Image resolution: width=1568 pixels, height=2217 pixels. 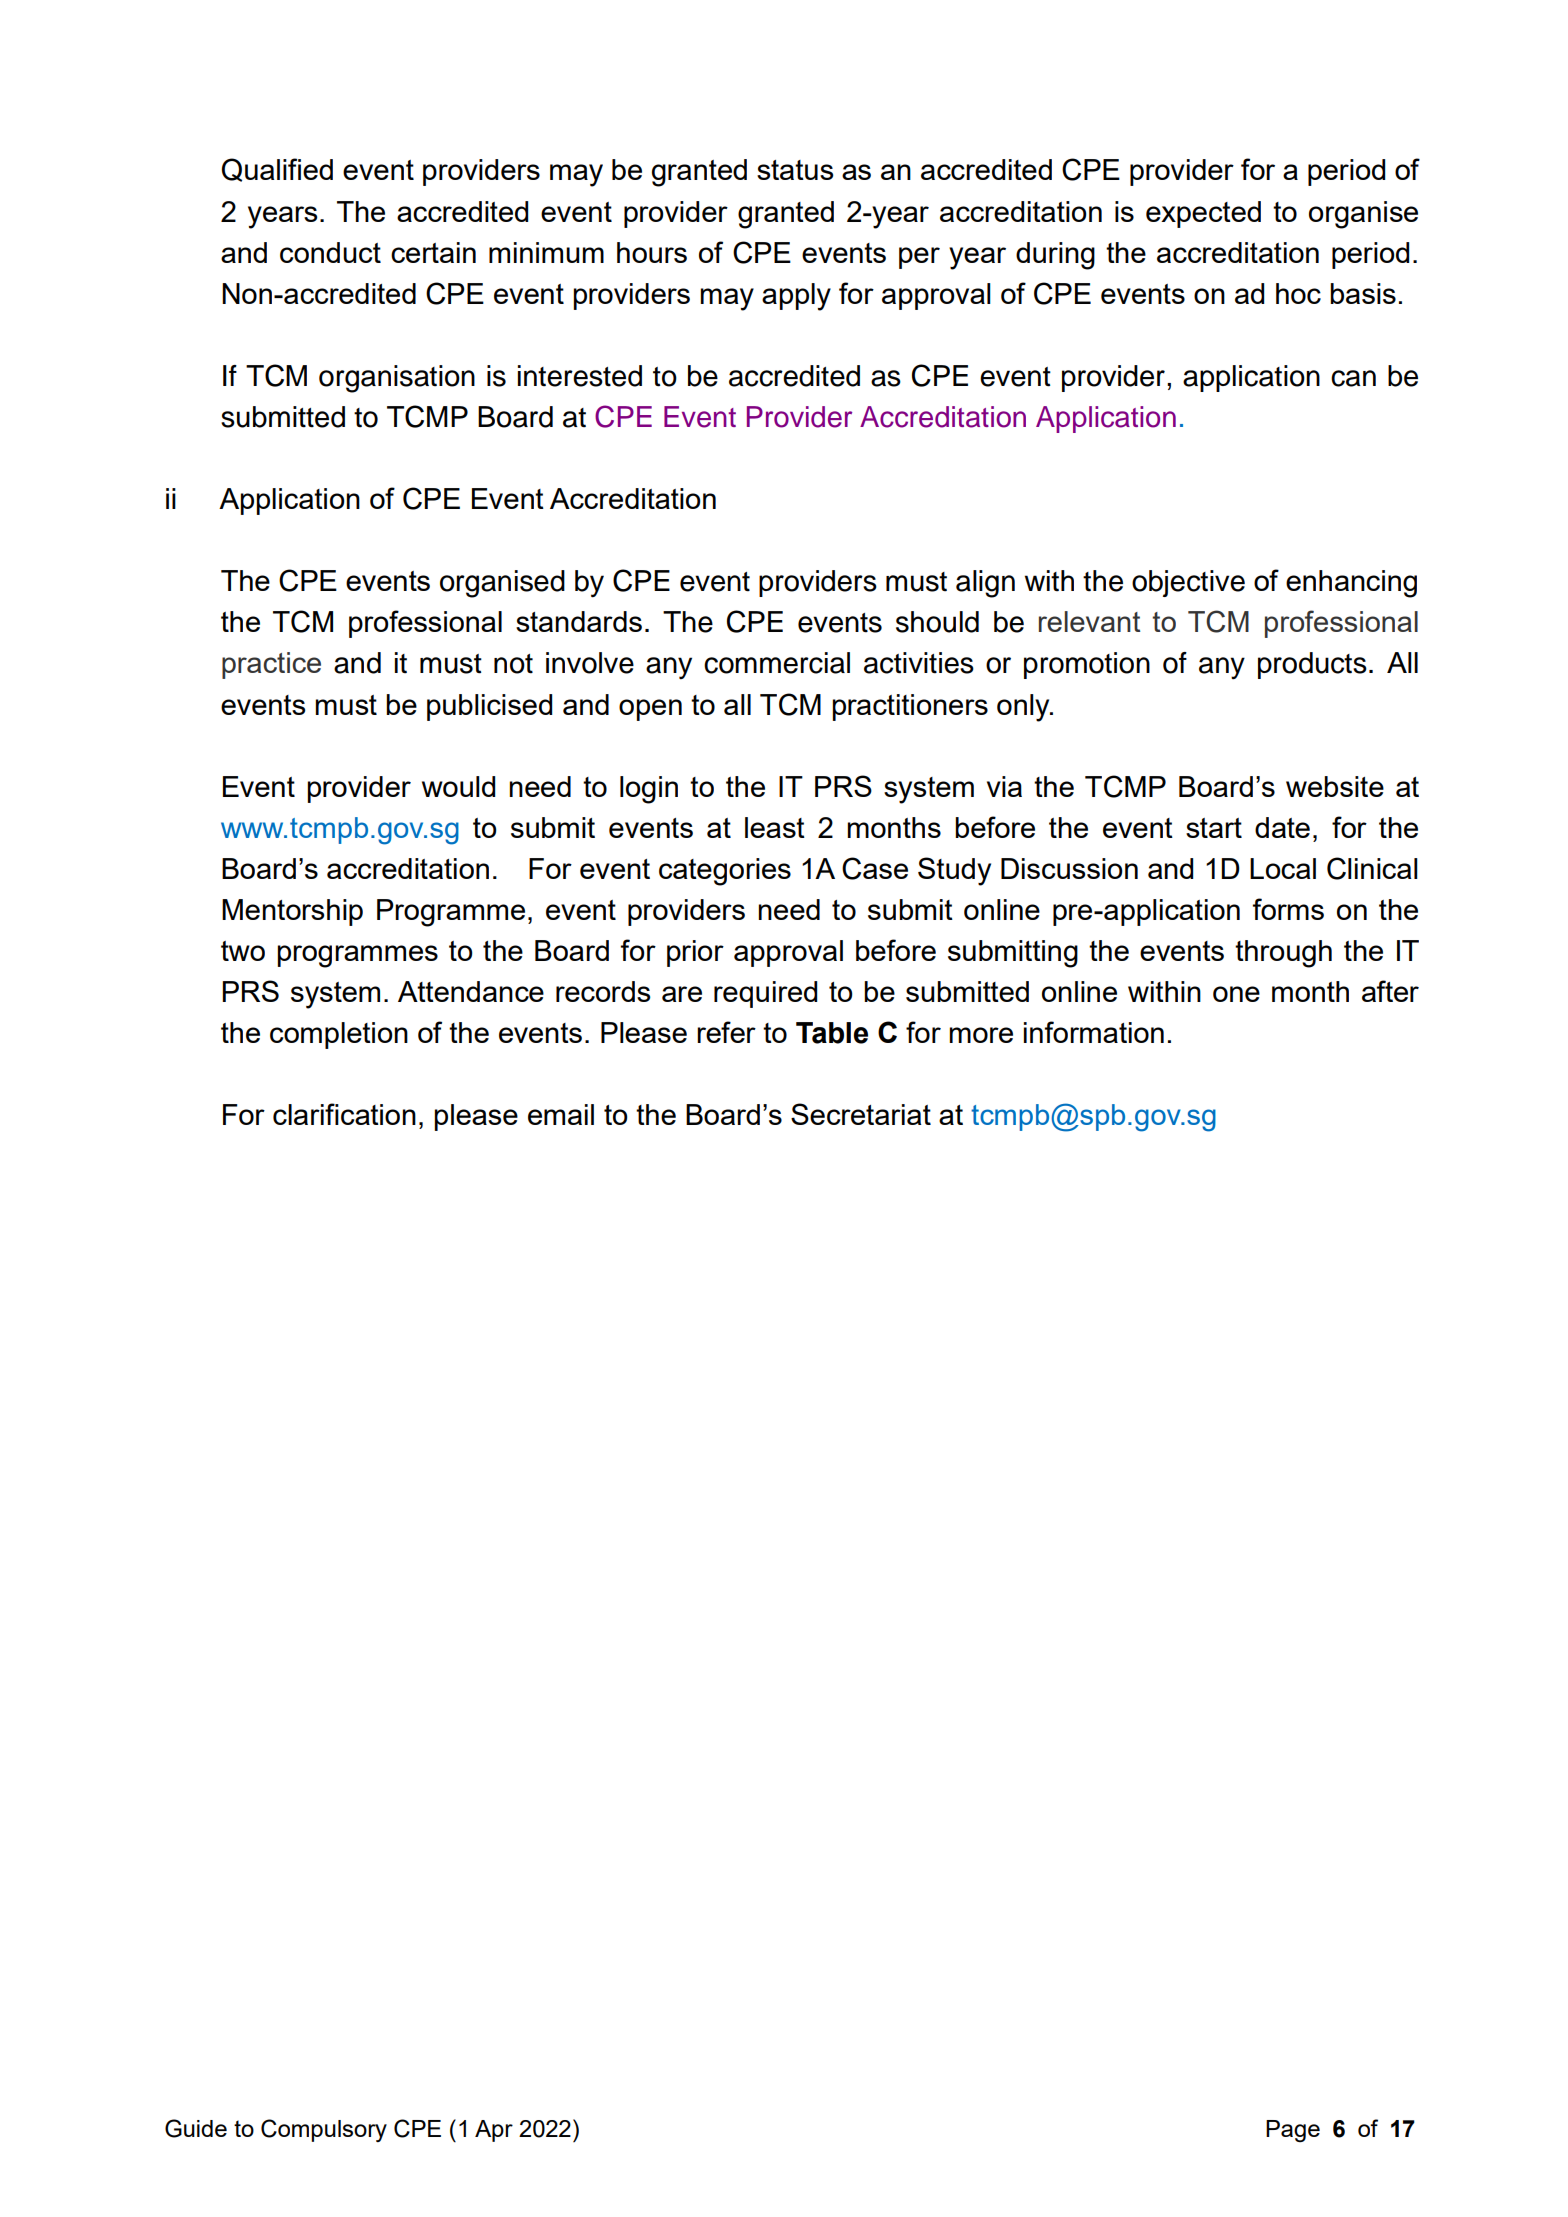 What do you see at coordinates (1203, 214) in the page?
I see `expected` at bounding box center [1203, 214].
